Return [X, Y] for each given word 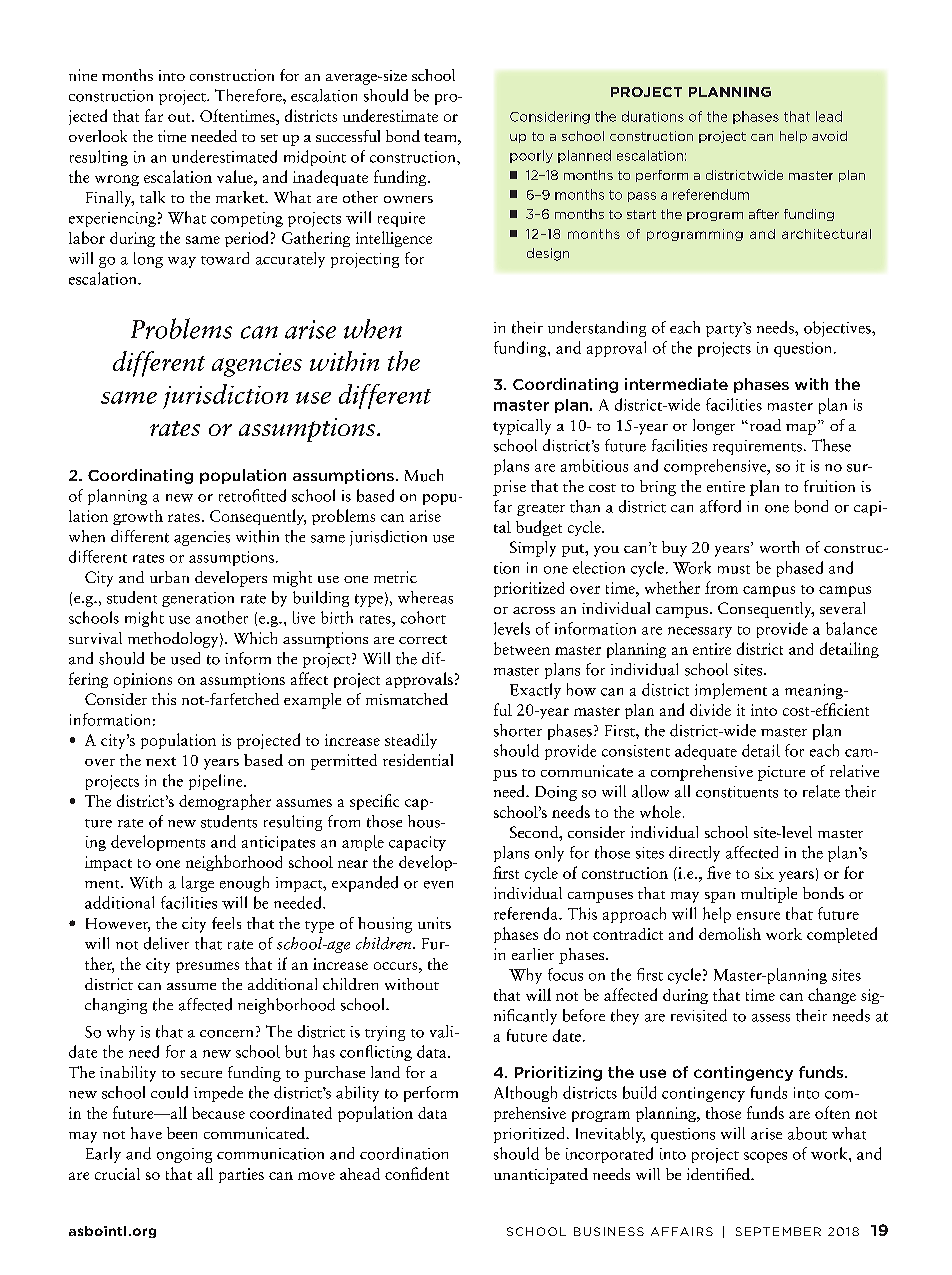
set [269, 138]
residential [418, 760]
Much [424, 475]
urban [169, 577]
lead [829, 116]
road [764, 425]
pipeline [217, 782]
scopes [765, 1157]
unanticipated [541, 1176]
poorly [531, 156]
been [182, 1133]
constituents [737, 792]
